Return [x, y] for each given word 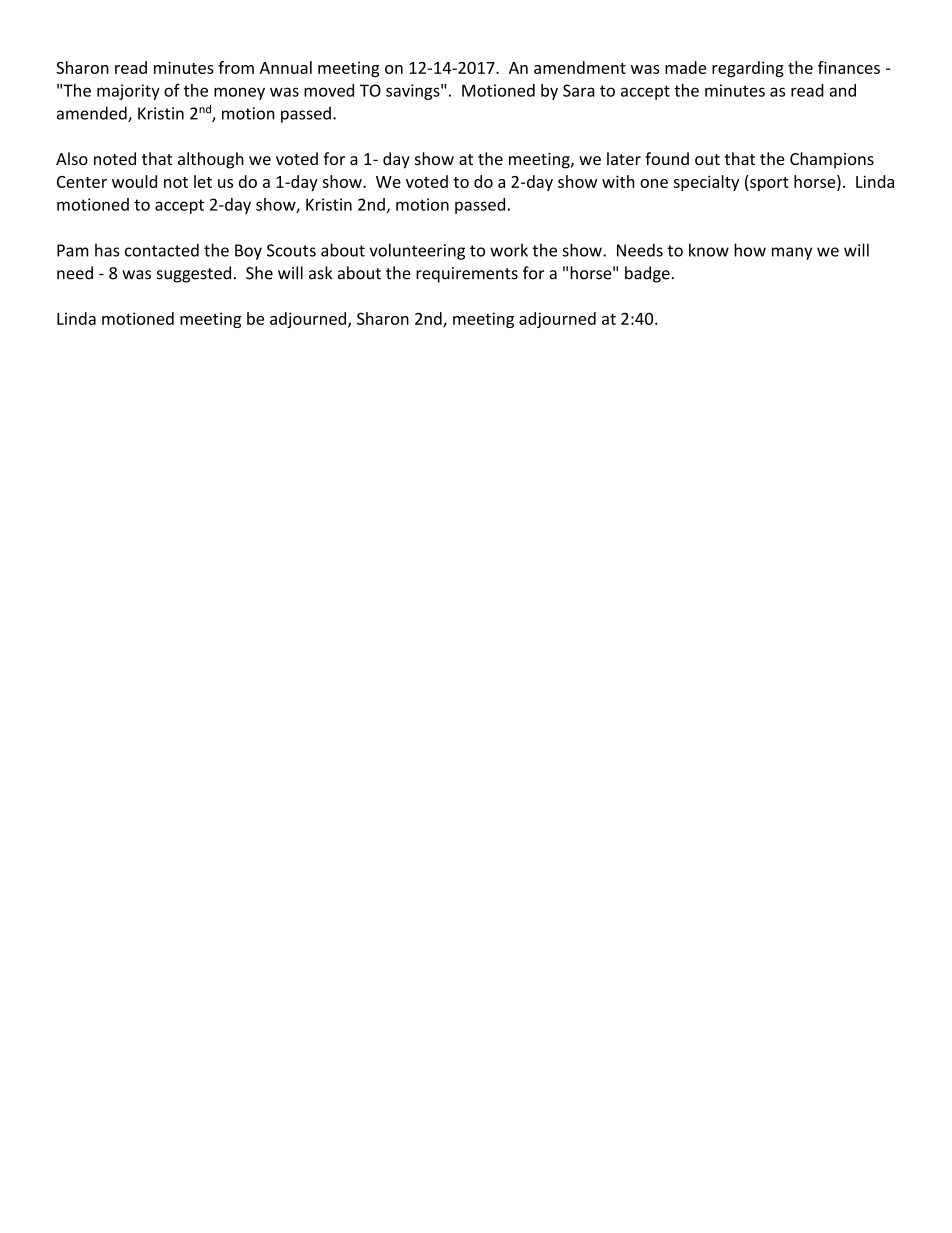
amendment [580, 67]
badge [647, 274]
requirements [467, 275]
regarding [748, 69]
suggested [194, 274]
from [236, 67]
